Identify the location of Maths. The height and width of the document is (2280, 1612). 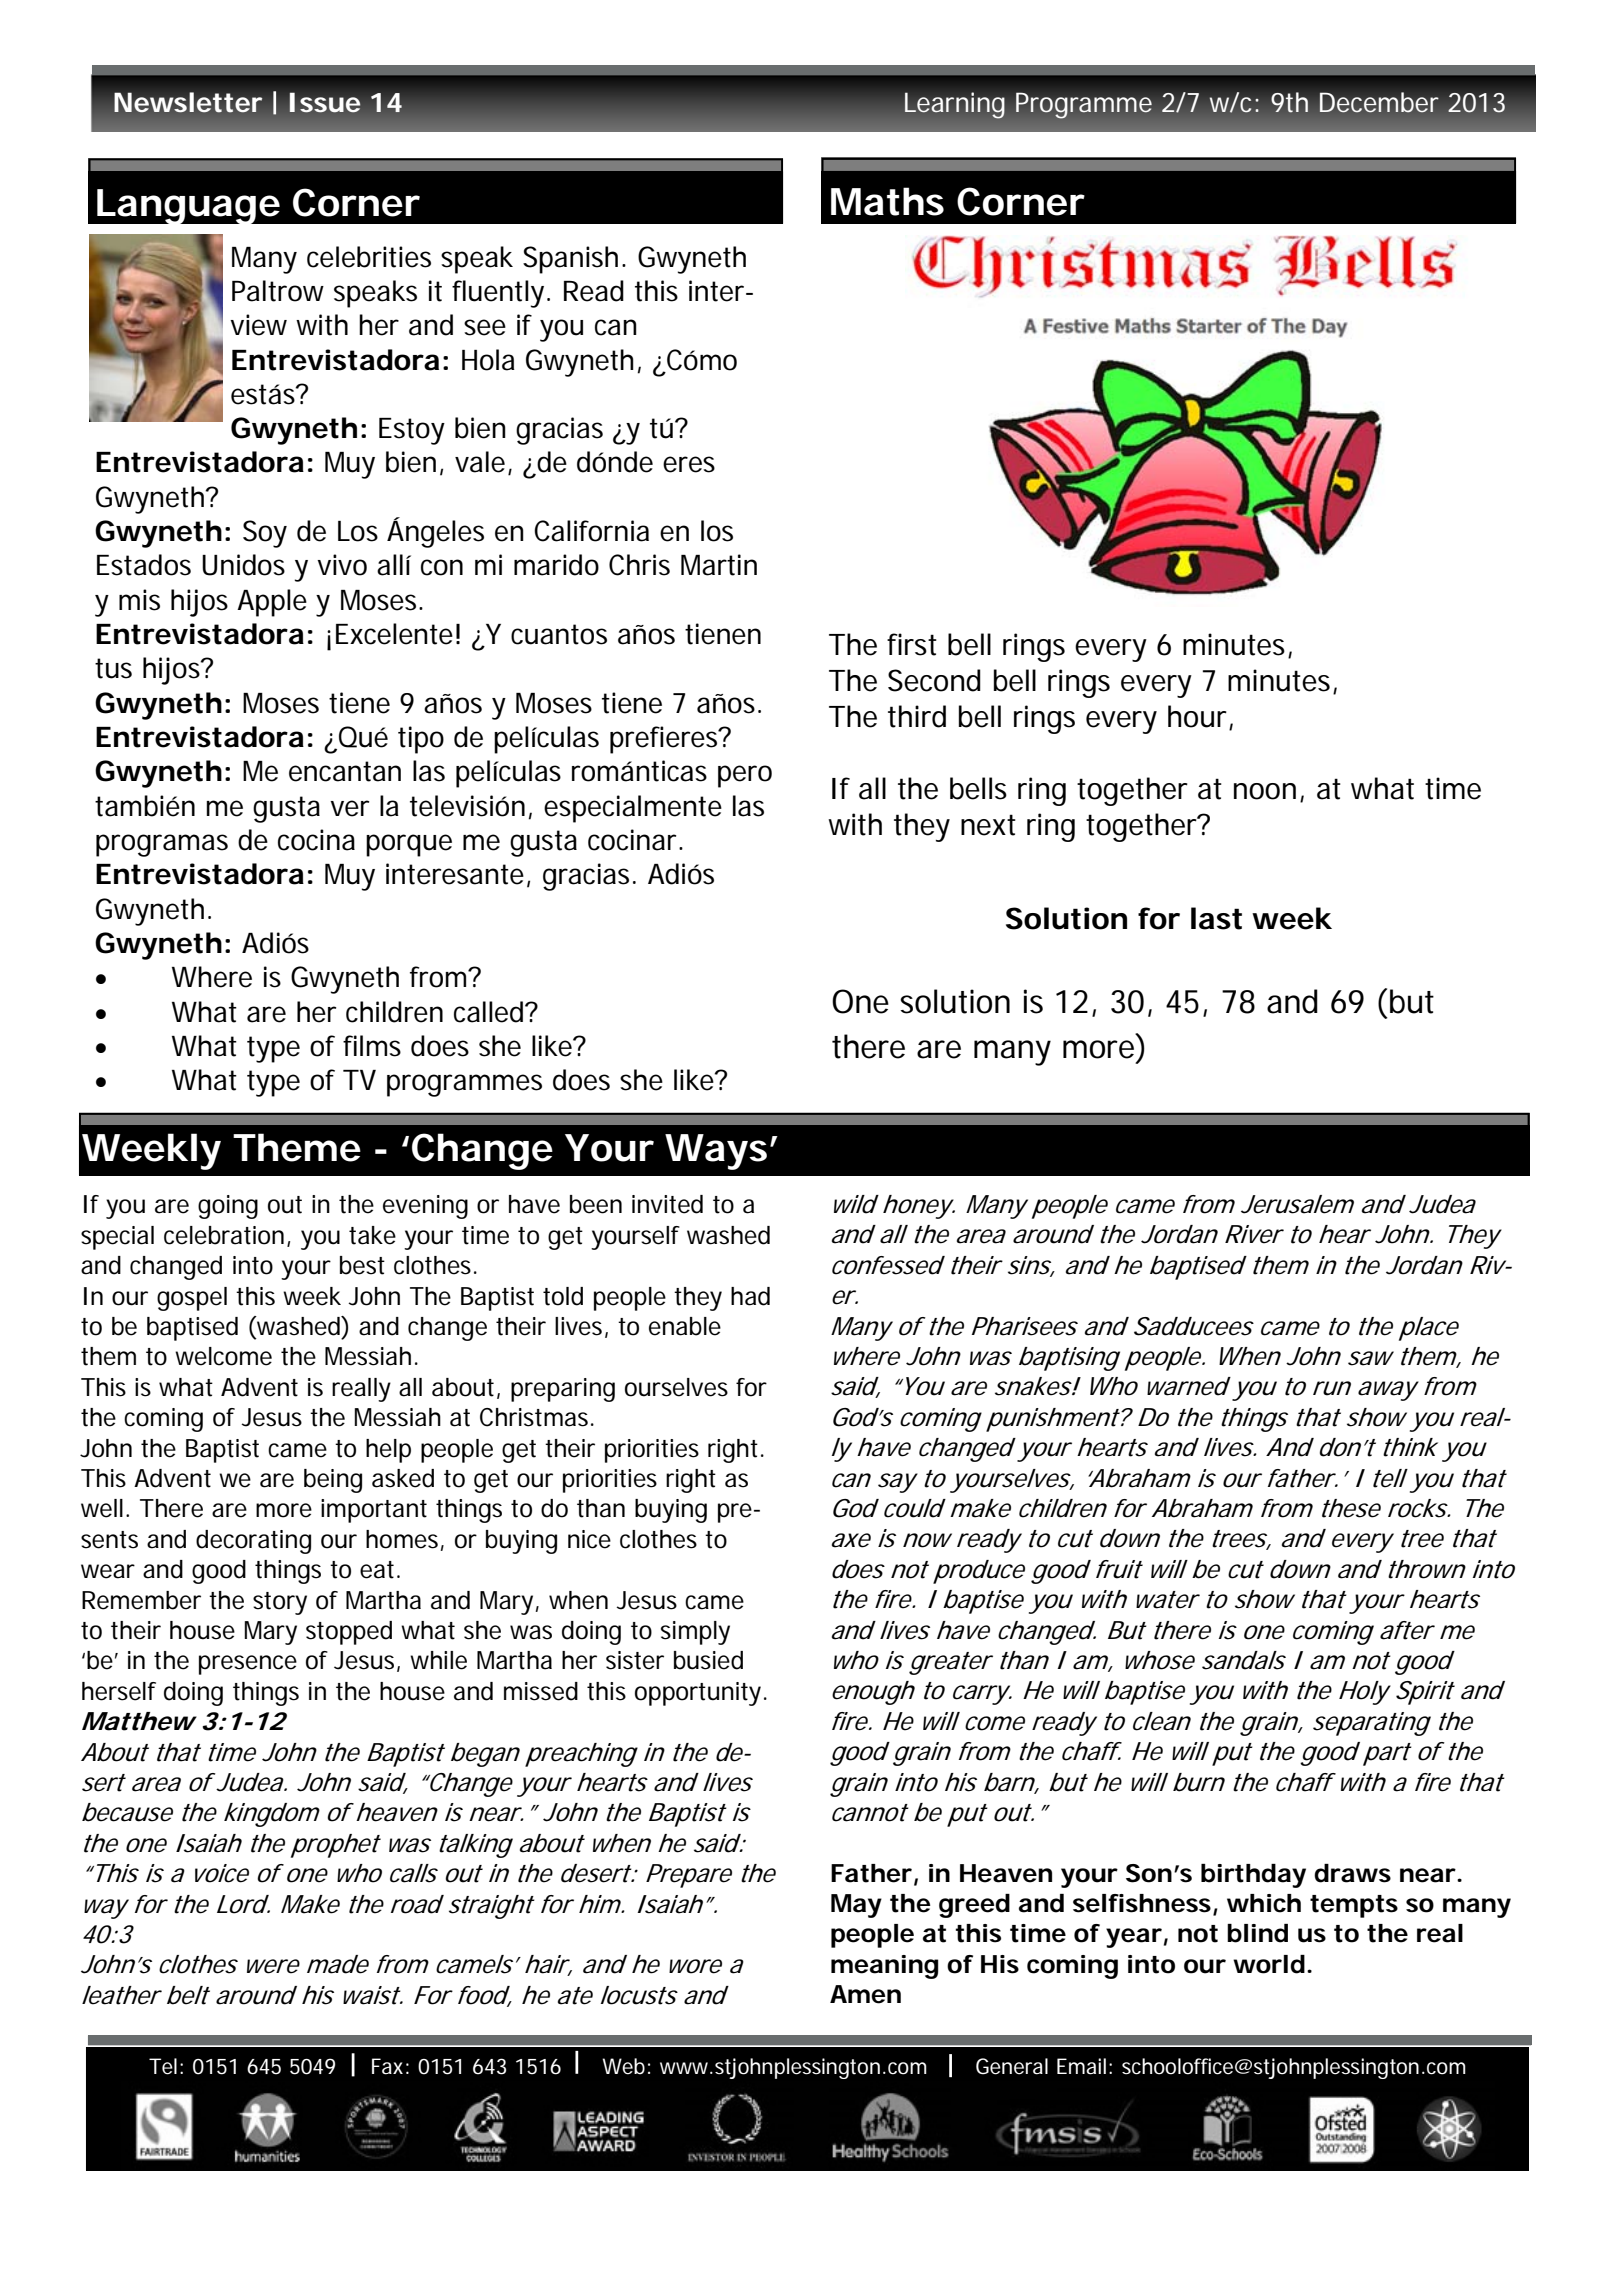
(887, 201).
